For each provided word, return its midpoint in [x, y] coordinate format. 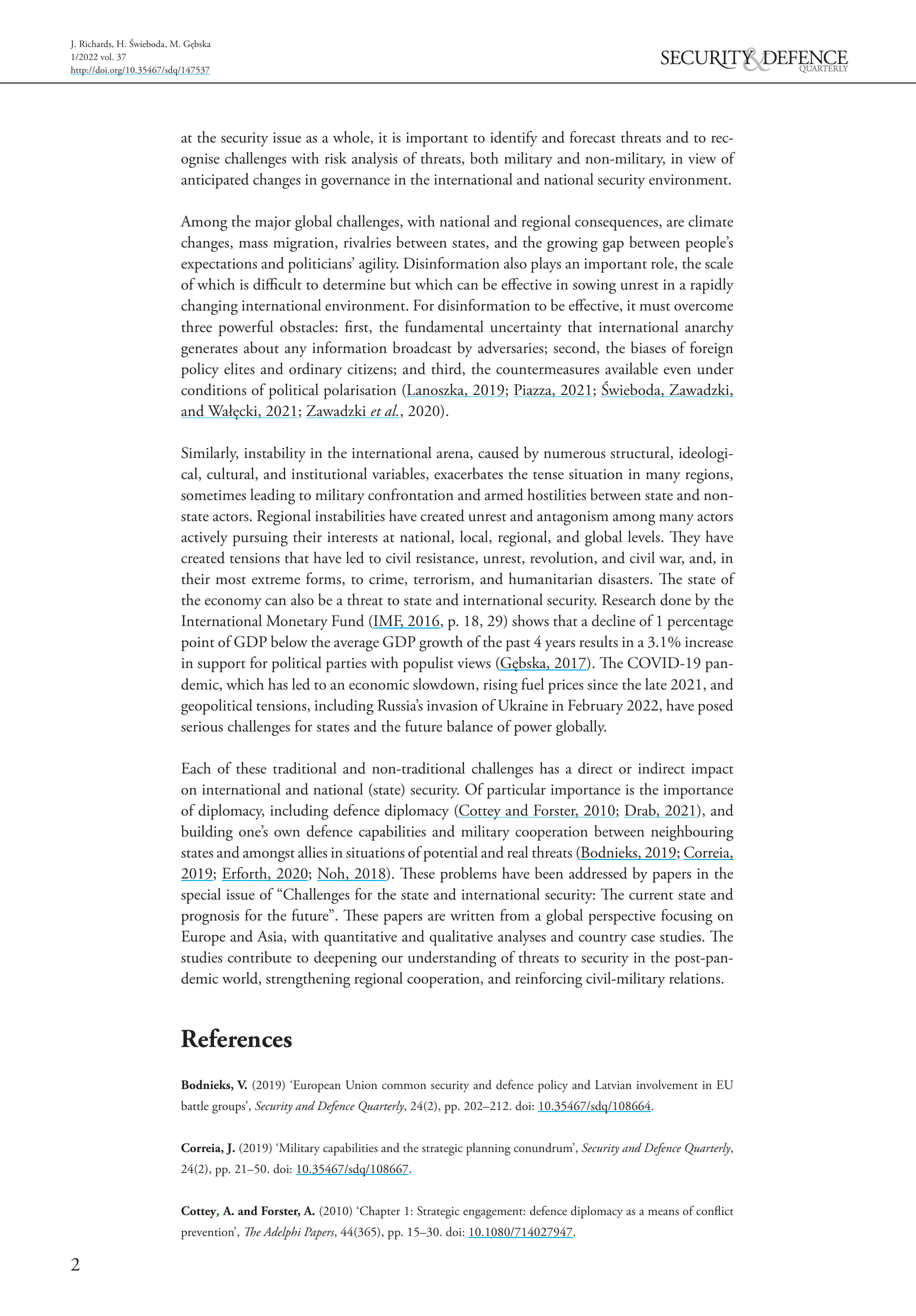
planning [488, 1149]
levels [645, 536]
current [651, 896]
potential [450, 854]
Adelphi [282, 1233]
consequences [617, 225]
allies [312, 852]
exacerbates [468, 473]
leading [273, 496]
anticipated [215, 181]
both [484, 158]
